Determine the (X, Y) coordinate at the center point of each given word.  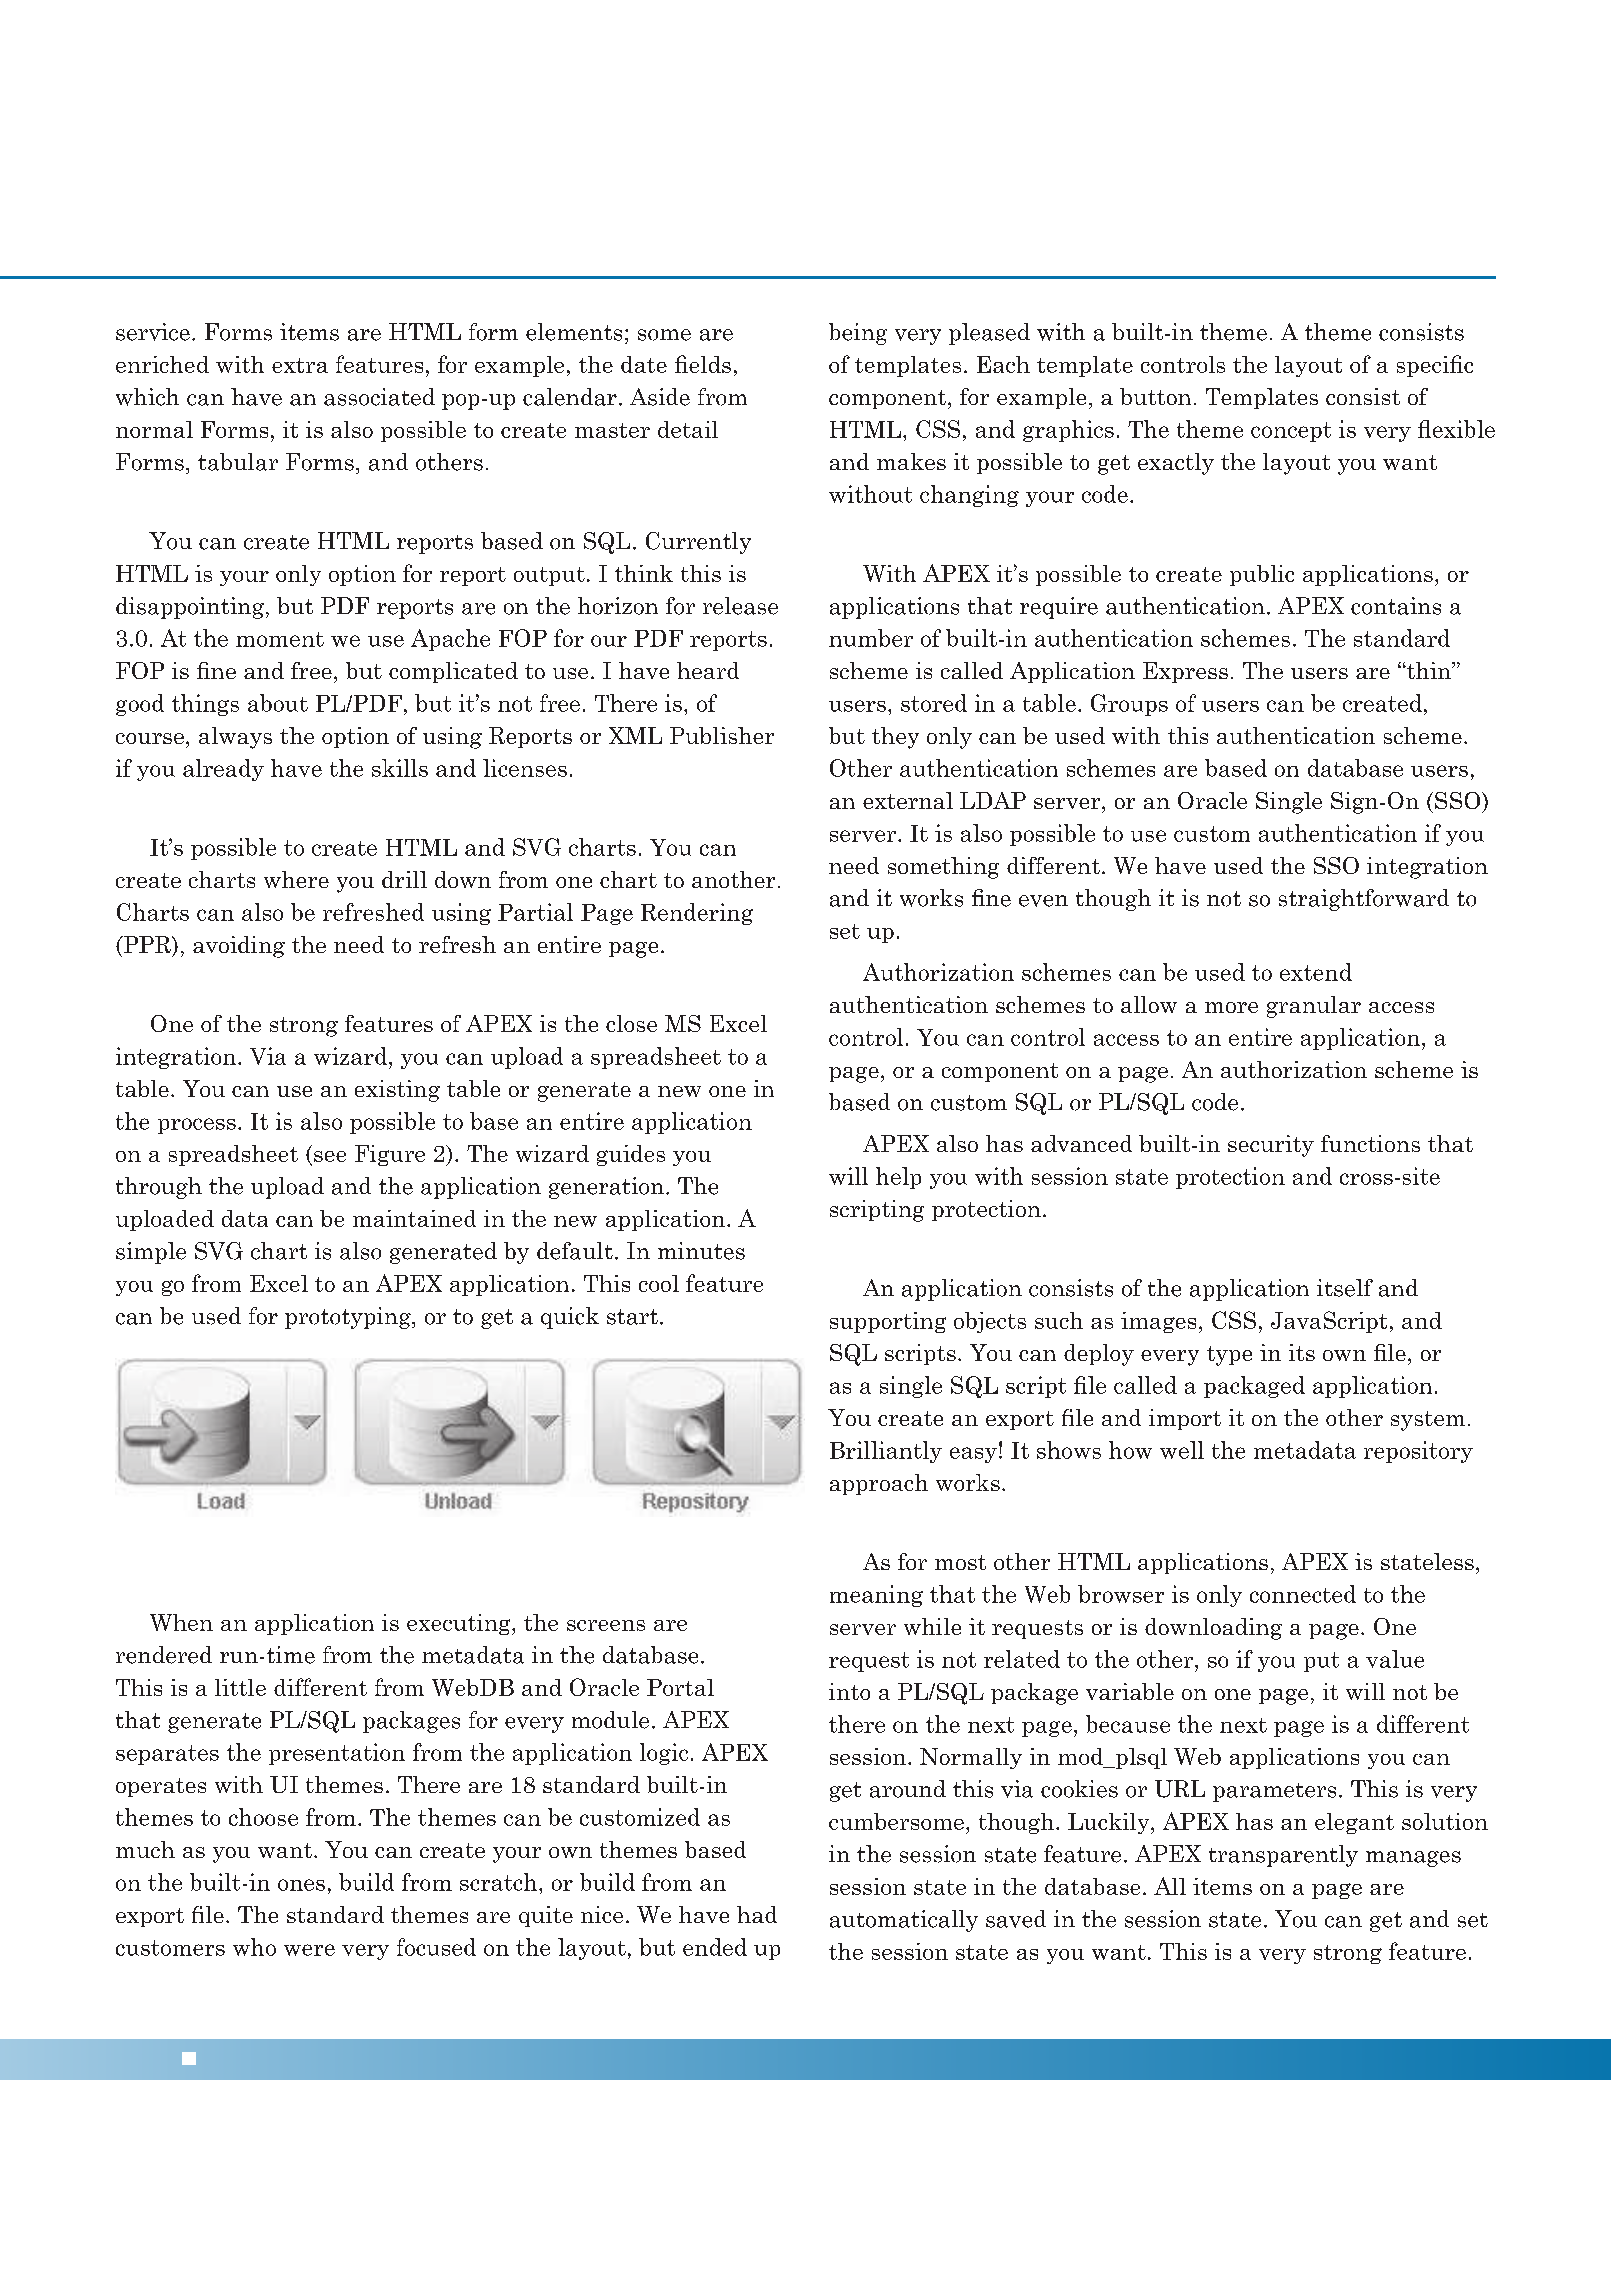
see (330, 1156)
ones (301, 1885)
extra (300, 365)
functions (1370, 1143)
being (858, 334)
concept (1291, 432)
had (757, 1914)
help (898, 1178)
